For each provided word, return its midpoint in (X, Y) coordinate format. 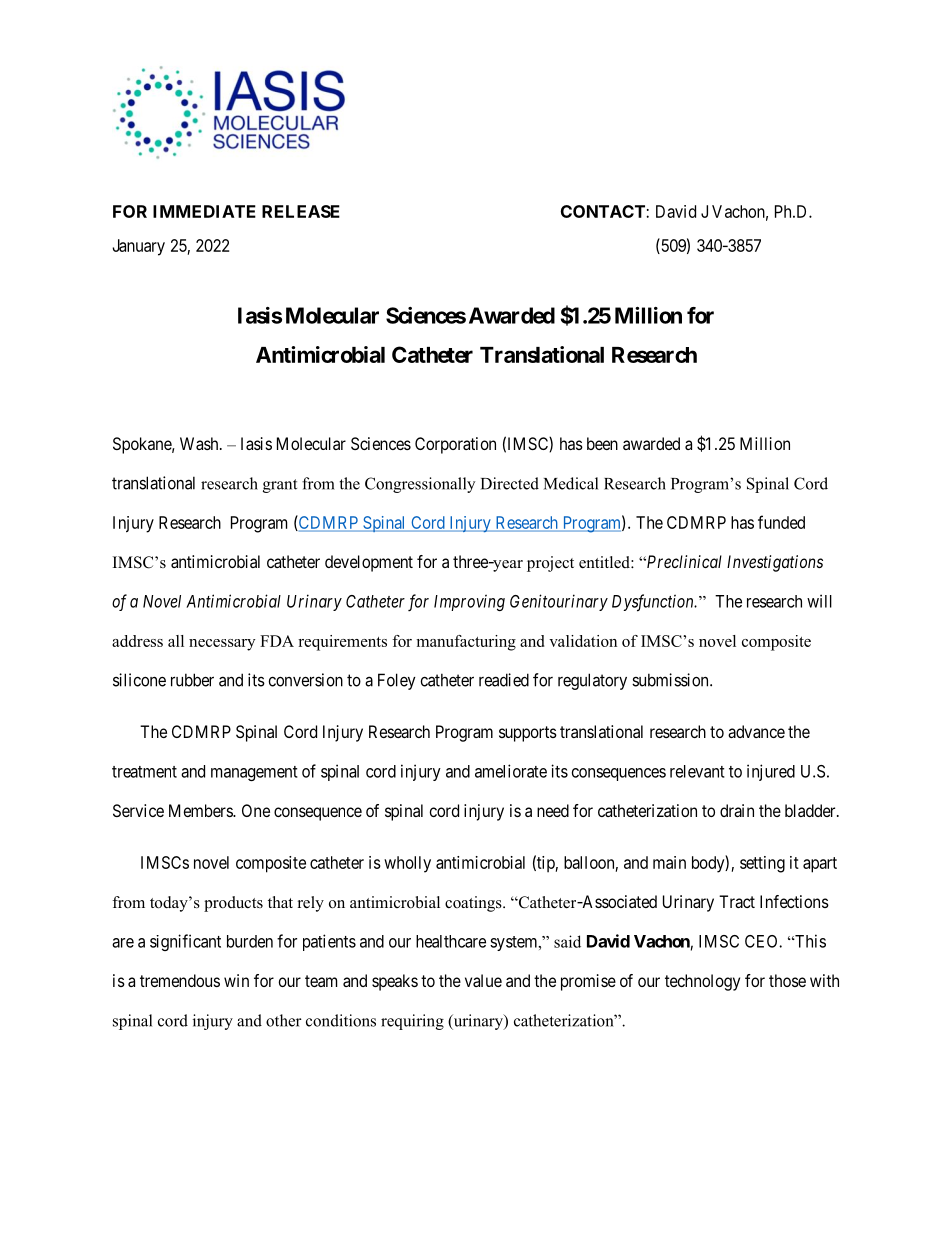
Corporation (455, 445)
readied (504, 680)
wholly (407, 864)
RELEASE (301, 211)
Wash (200, 443)
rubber (192, 680)
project (550, 564)
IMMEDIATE (204, 211)
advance (756, 731)
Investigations (775, 563)
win (236, 980)
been (602, 443)
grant (280, 486)
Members (201, 810)
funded (781, 522)
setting (762, 864)
